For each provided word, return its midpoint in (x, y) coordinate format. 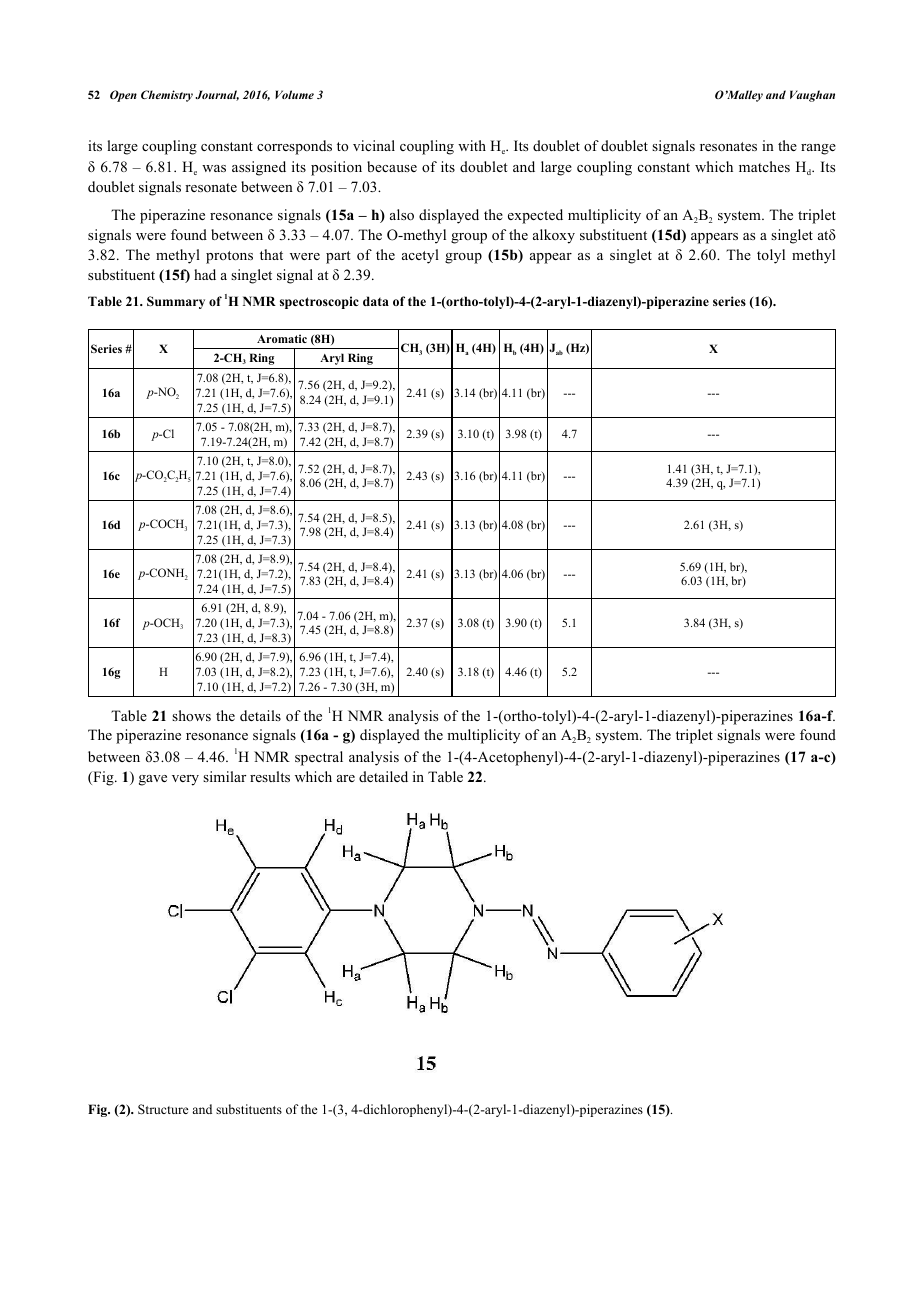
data (376, 301)
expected (535, 216)
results (270, 776)
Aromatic (282, 338)
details (260, 715)
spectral (319, 758)
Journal (217, 95)
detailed (383, 776)
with (472, 145)
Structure (163, 1109)
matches (764, 166)
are (346, 778)
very (185, 780)
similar (224, 776)
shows (191, 715)
